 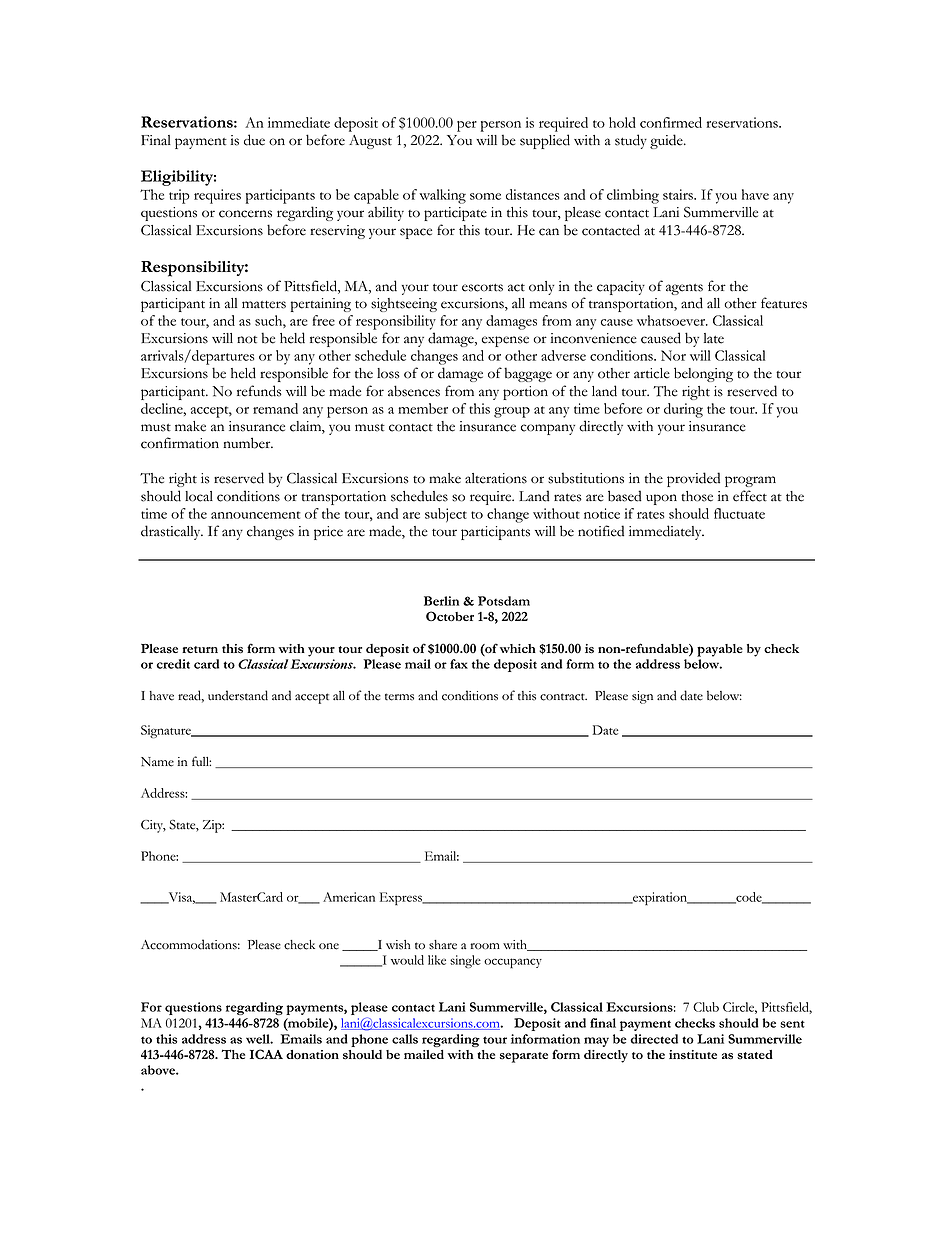 I want to click on due, so click(x=254, y=140).
